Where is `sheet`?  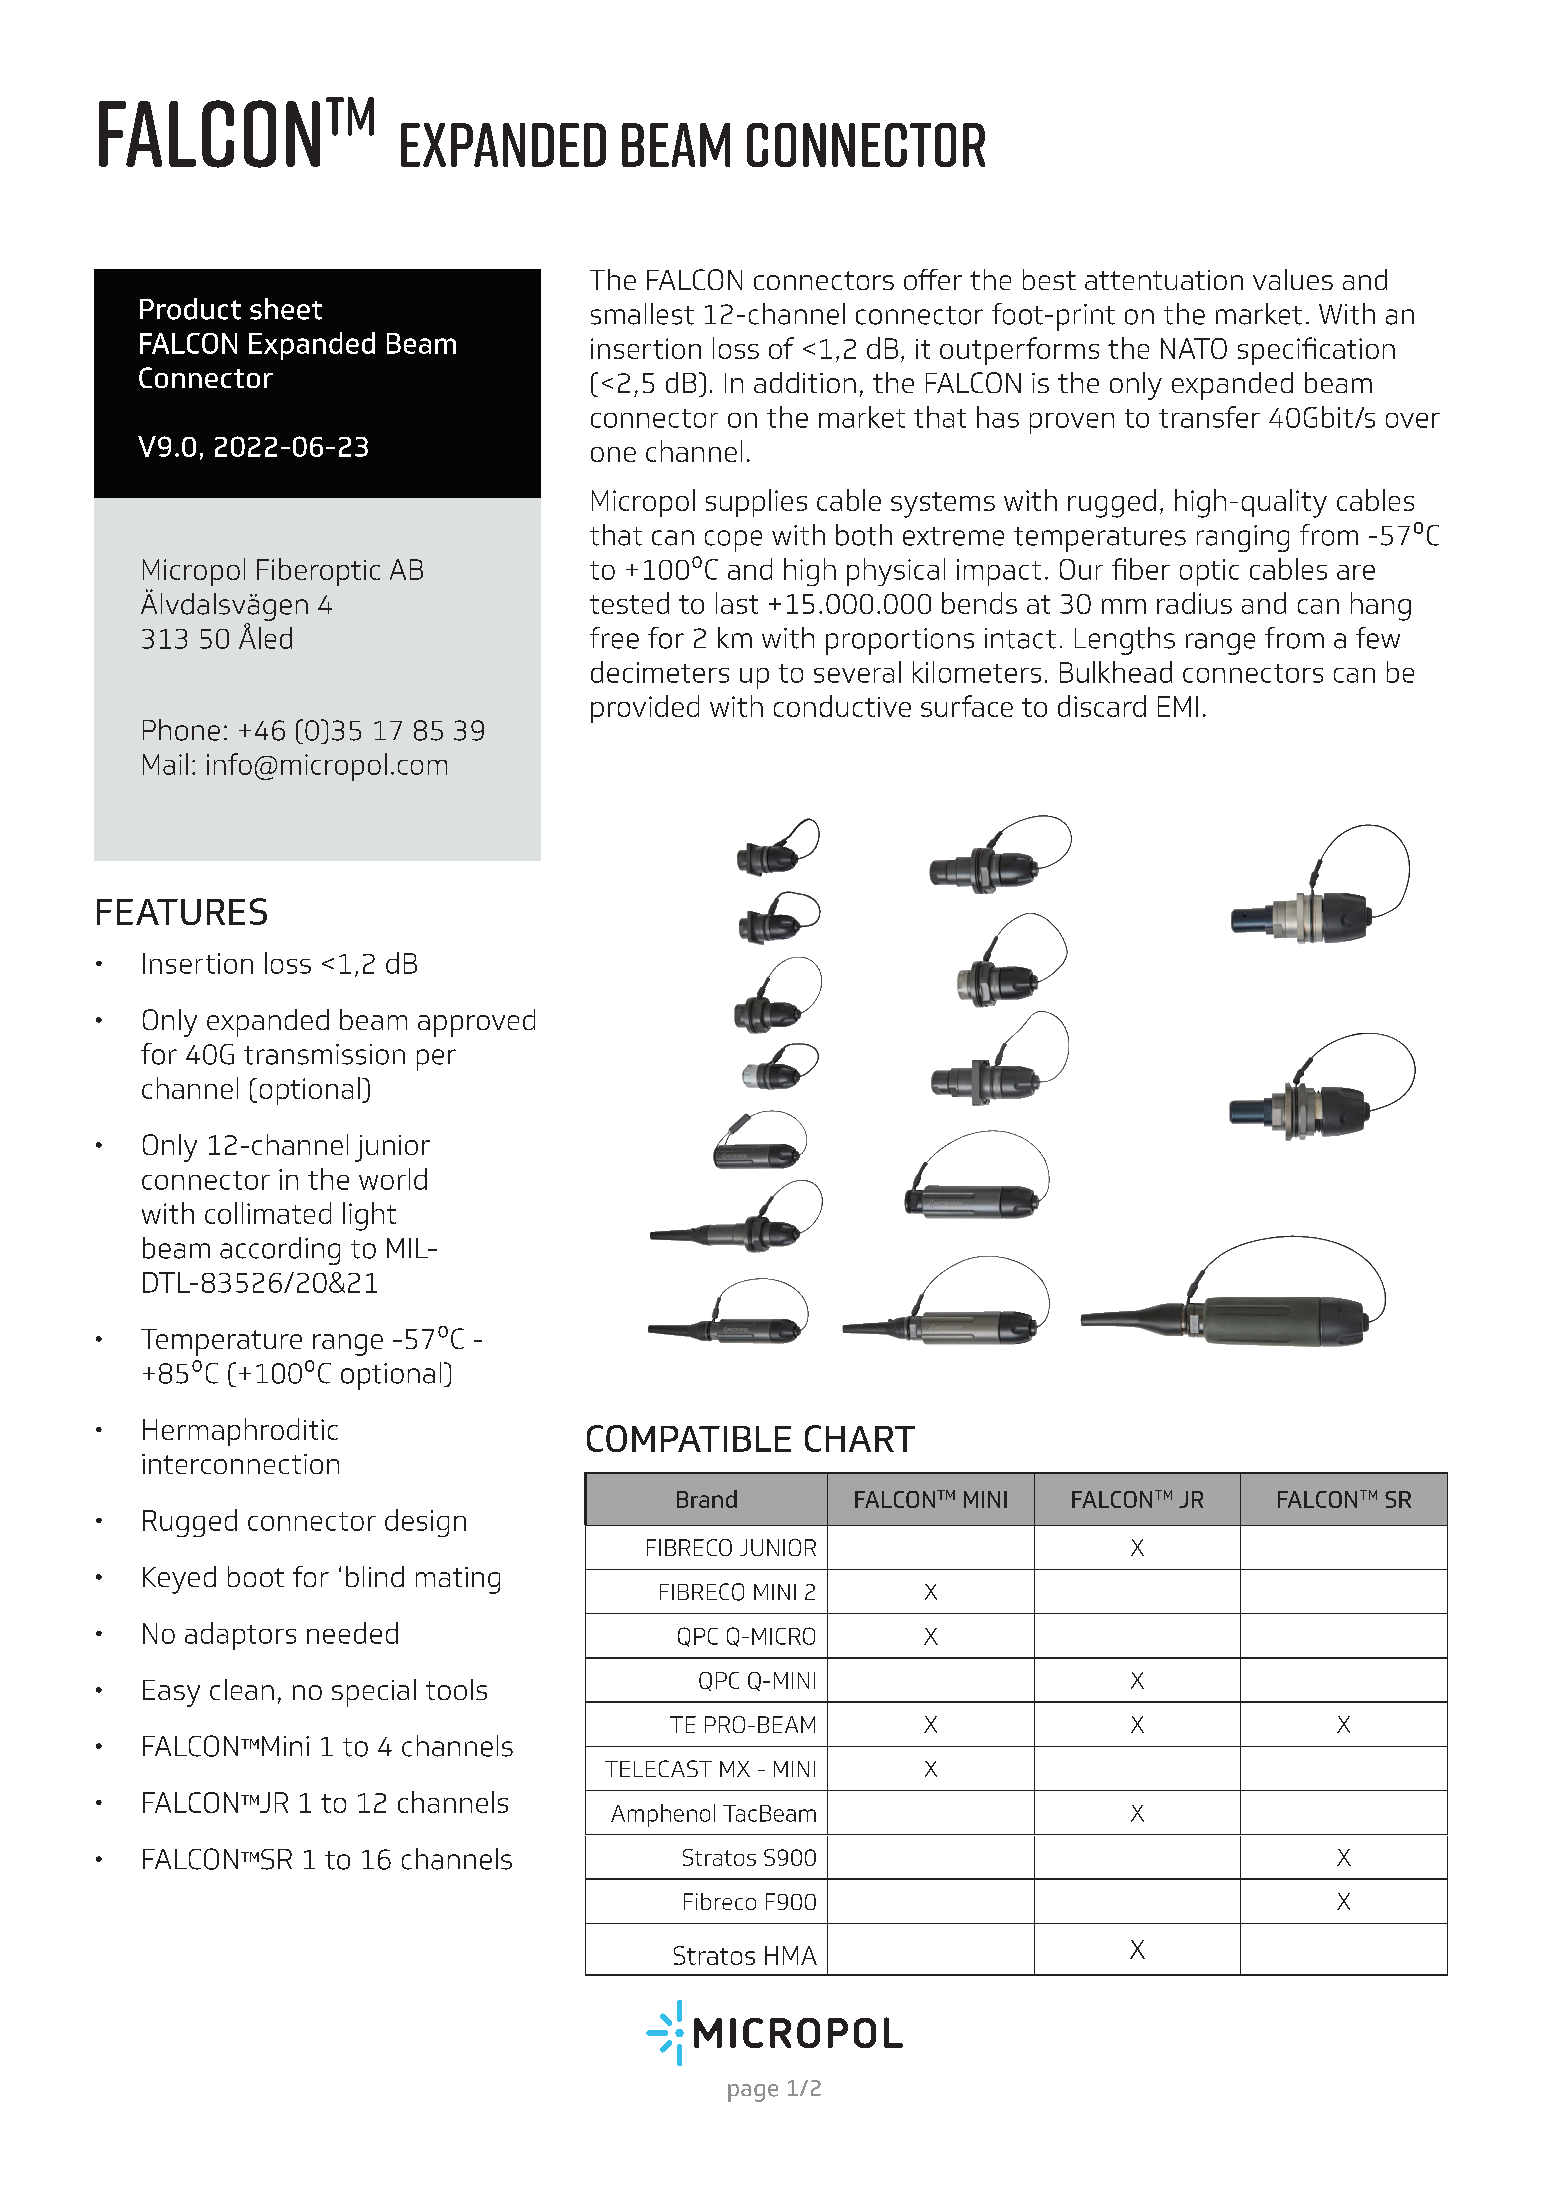 sheet is located at coordinates (286, 309).
